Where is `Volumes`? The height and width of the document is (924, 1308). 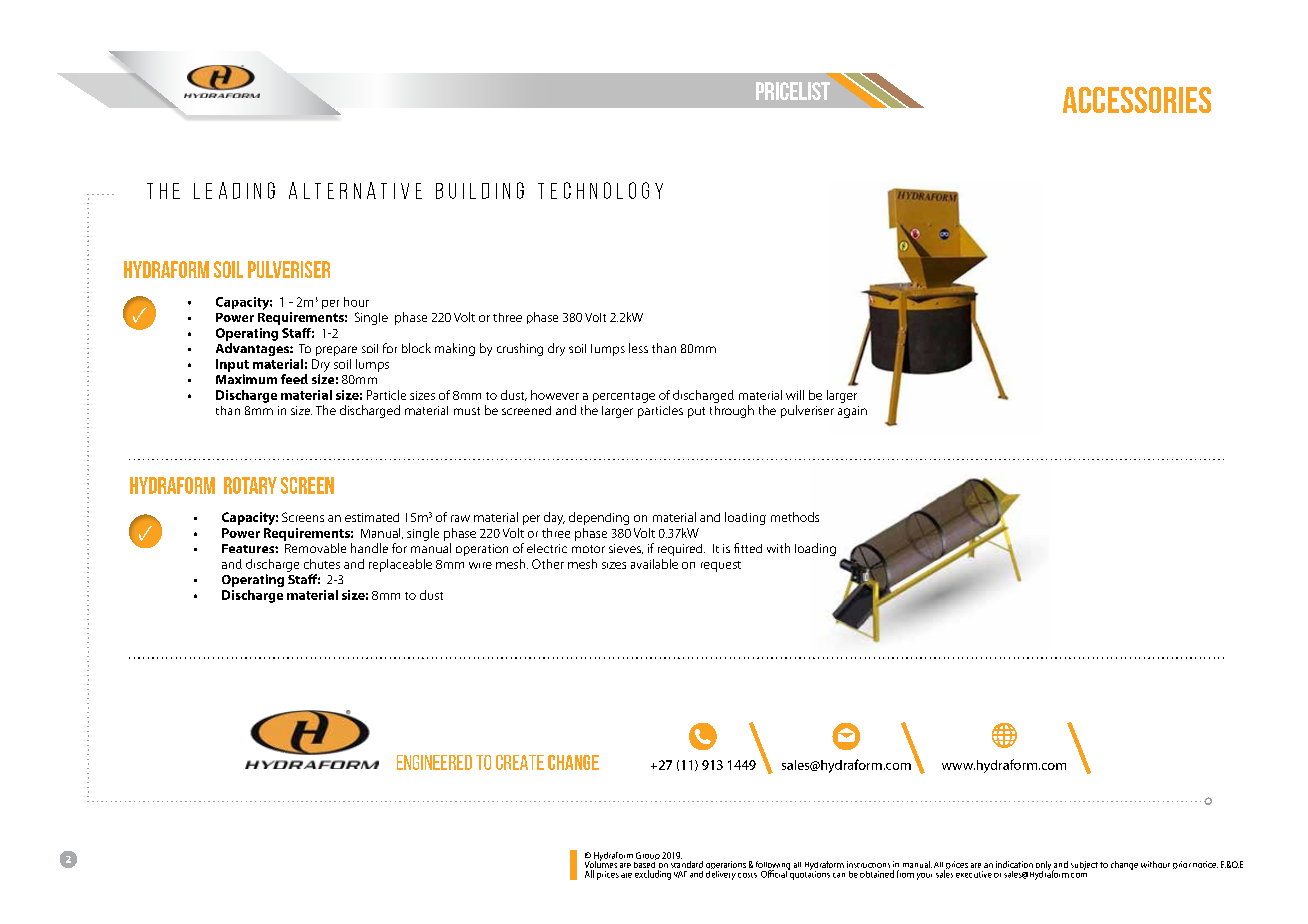 Volumes is located at coordinates (601, 864).
